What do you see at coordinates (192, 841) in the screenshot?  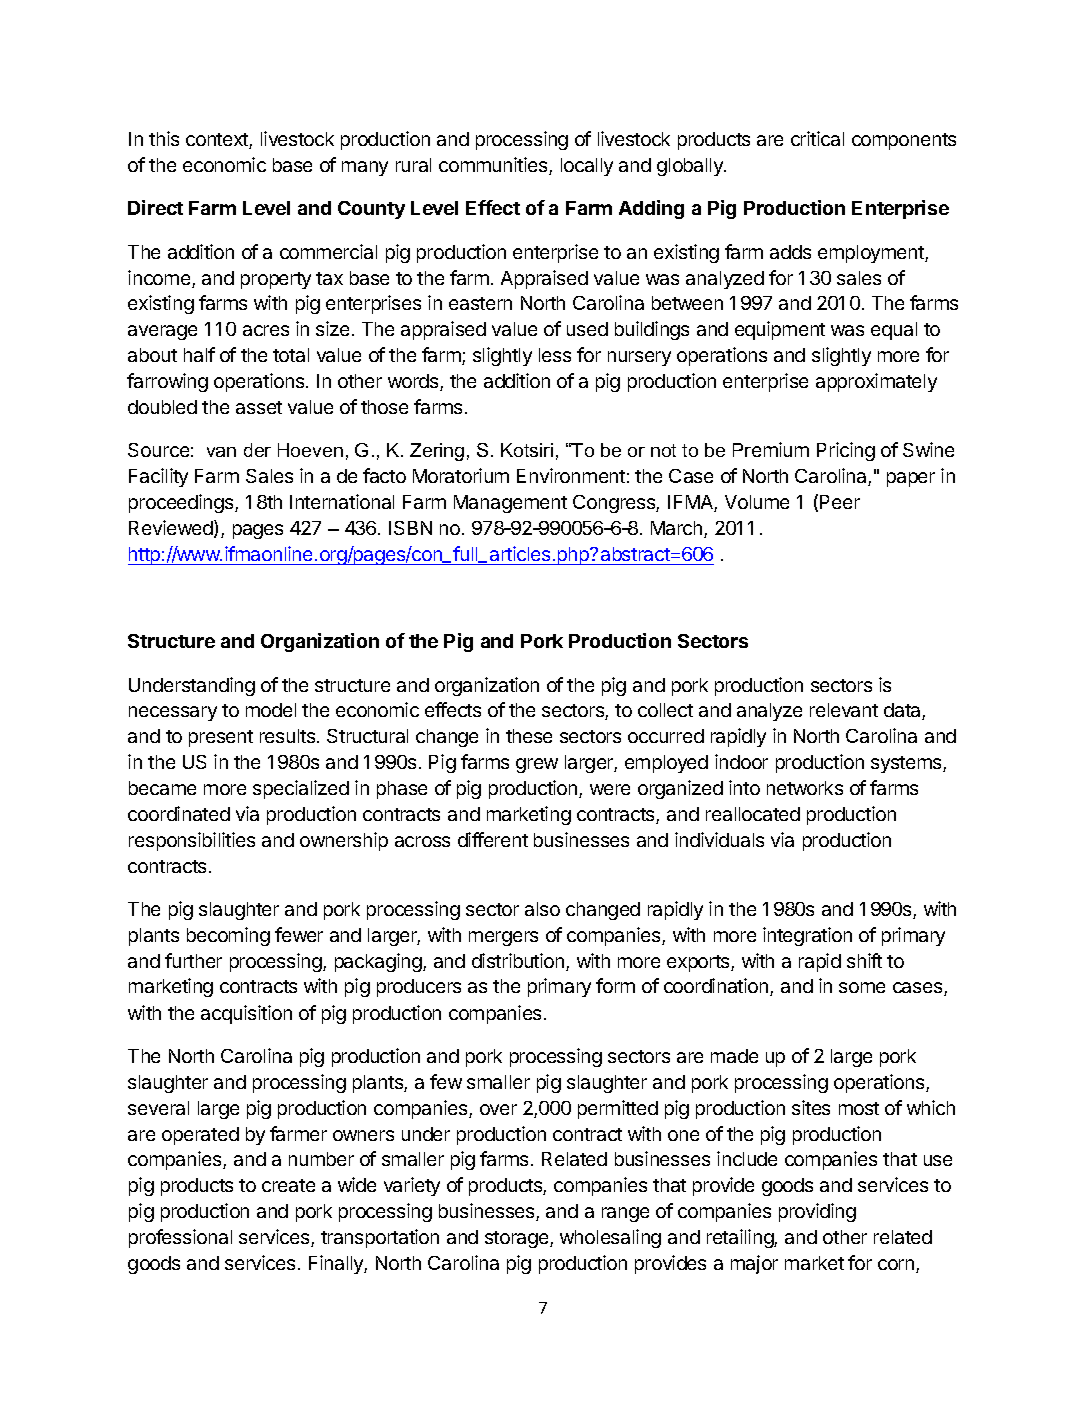 I see `responsibilities` at bounding box center [192, 841].
